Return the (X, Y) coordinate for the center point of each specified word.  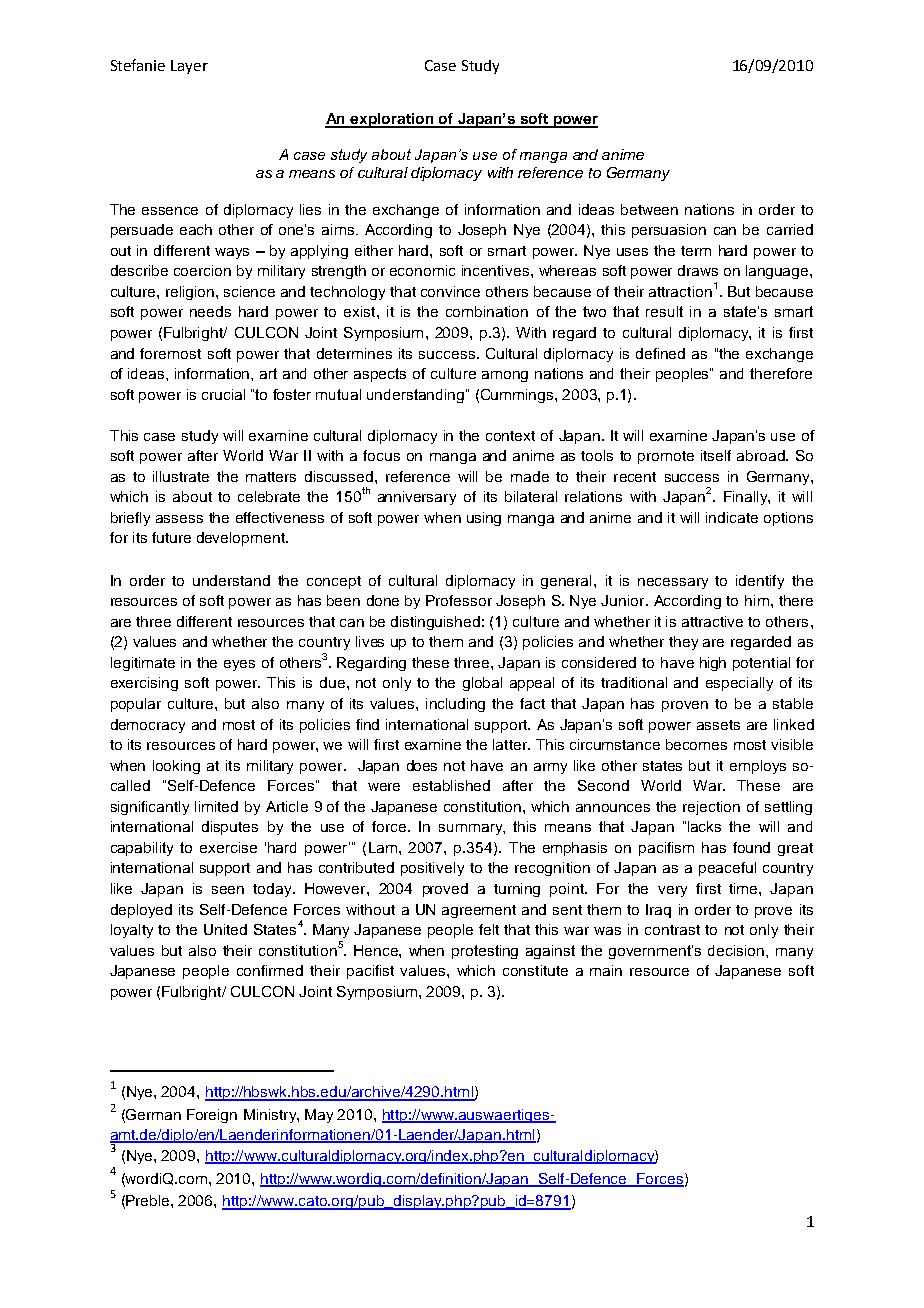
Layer (189, 67)
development (242, 539)
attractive (712, 621)
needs (210, 311)
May (319, 1116)
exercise (228, 847)
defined (660, 353)
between (649, 209)
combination (487, 311)
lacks (704, 826)
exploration (392, 120)
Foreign (212, 1116)
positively (432, 869)
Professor (459, 600)
